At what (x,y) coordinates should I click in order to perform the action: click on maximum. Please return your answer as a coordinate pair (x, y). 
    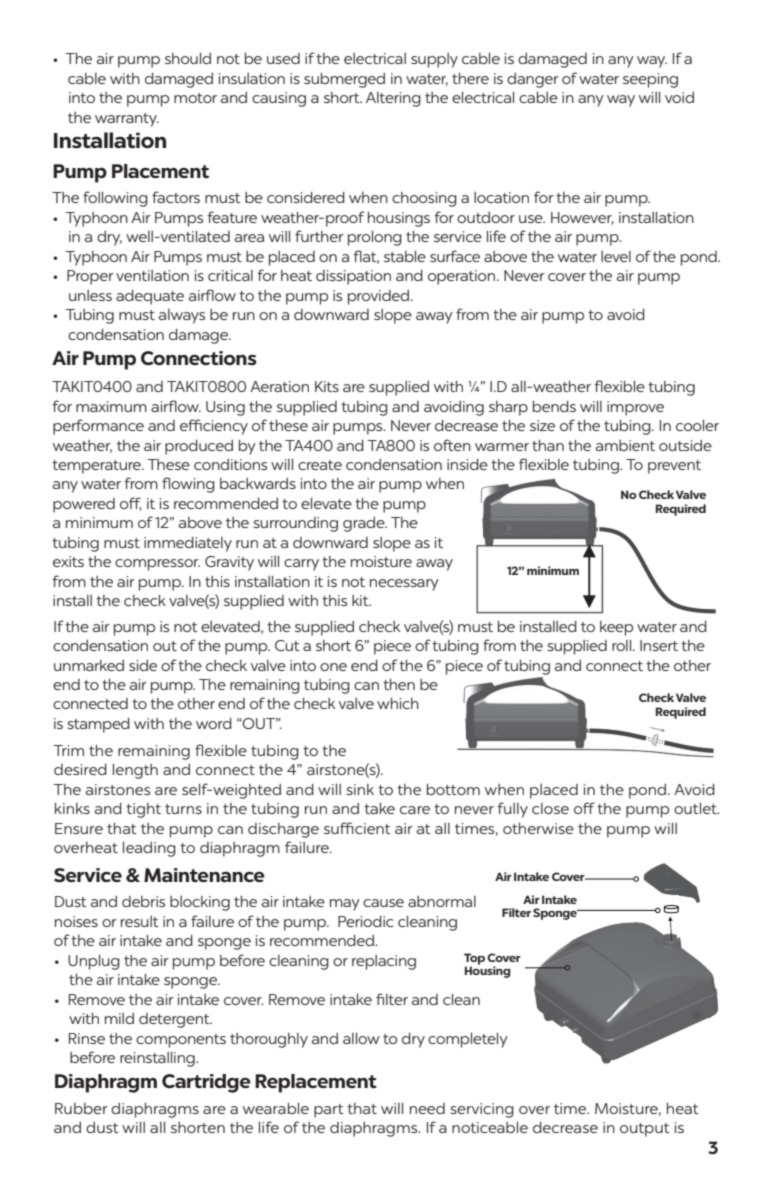
    Looking at the image, I should click on (111, 406).
